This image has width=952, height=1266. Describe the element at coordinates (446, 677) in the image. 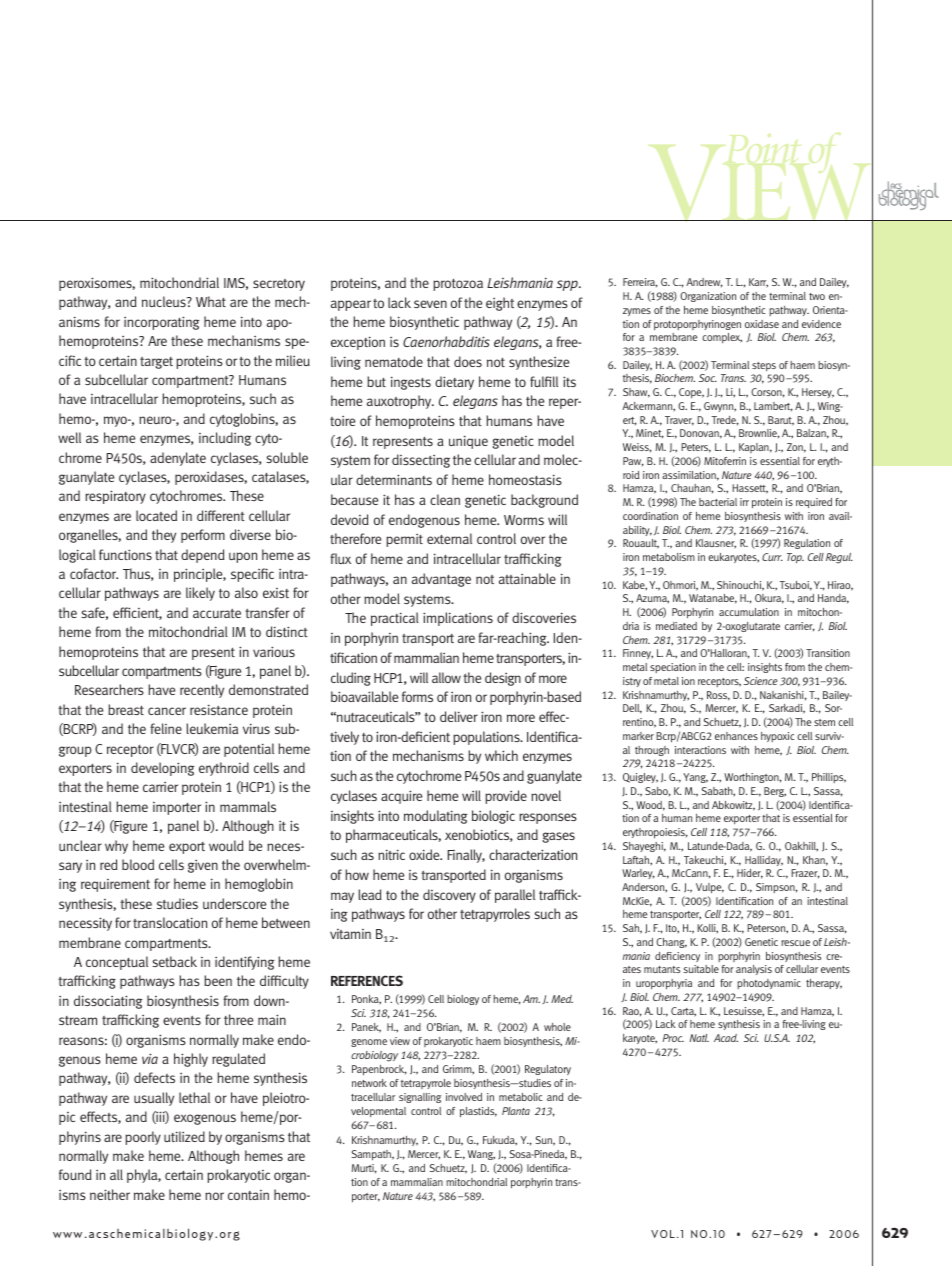

I see `allow` at that location.
